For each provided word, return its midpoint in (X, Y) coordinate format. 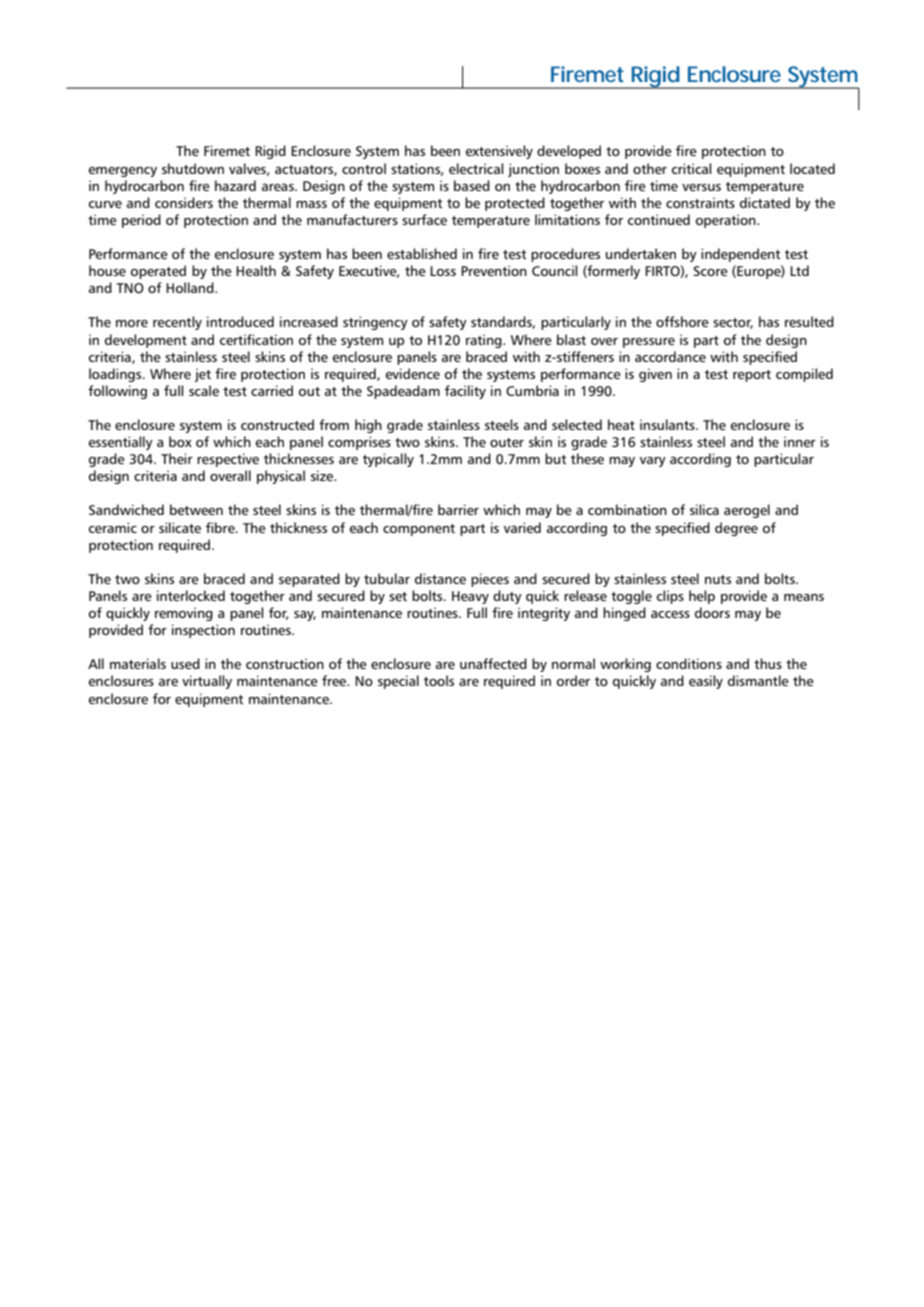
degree (736, 529)
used (185, 663)
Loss (443, 271)
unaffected (493, 663)
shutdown (193, 168)
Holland (191, 287)
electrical (476, 168)
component (419, 530)
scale (204, 390)
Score (711, 271)
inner (800, 441)
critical (691, 168)
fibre (221, 527)
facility (465, 392)
